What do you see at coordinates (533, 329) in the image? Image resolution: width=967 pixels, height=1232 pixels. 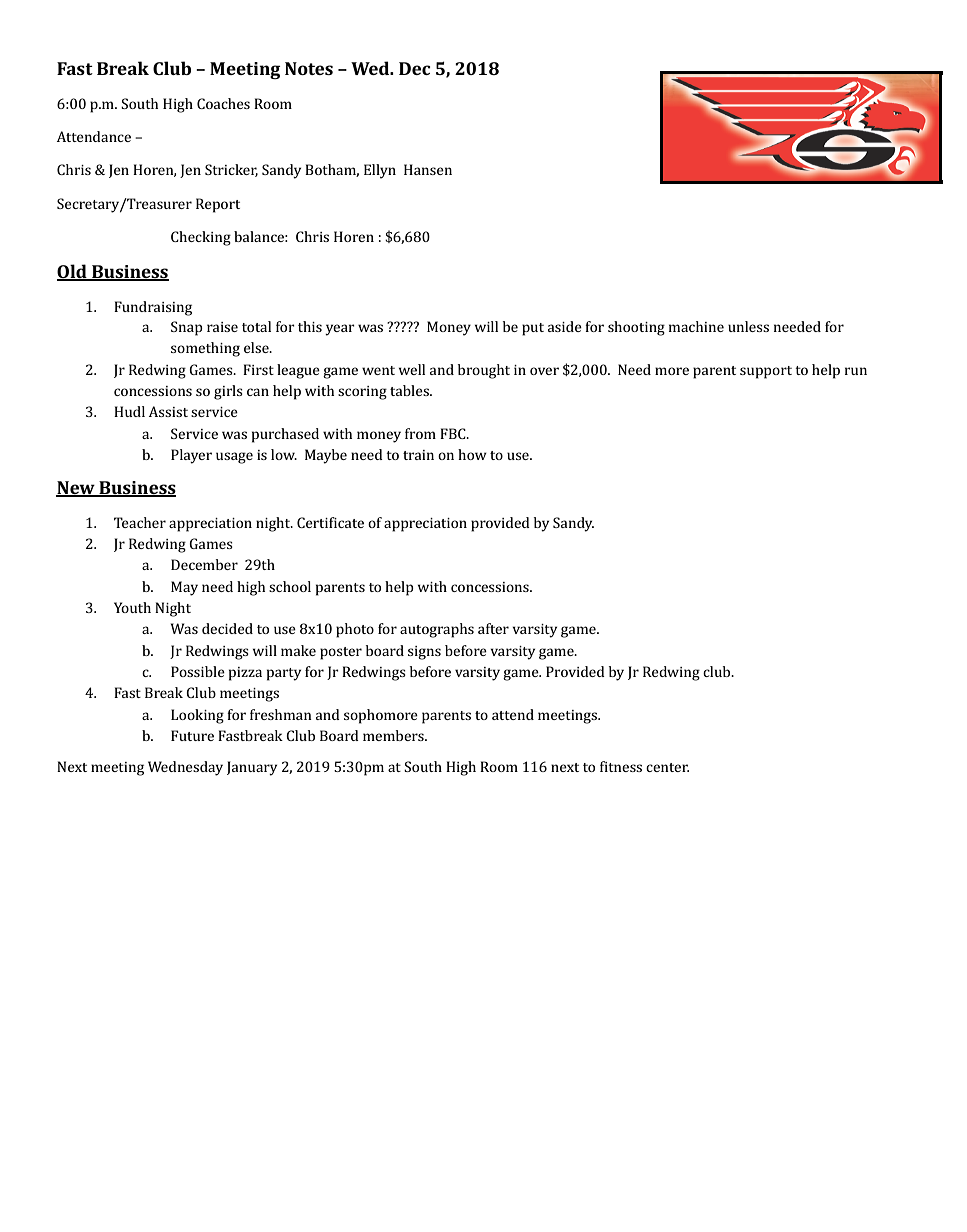 I see `put` at bounding box center [533, 329].
